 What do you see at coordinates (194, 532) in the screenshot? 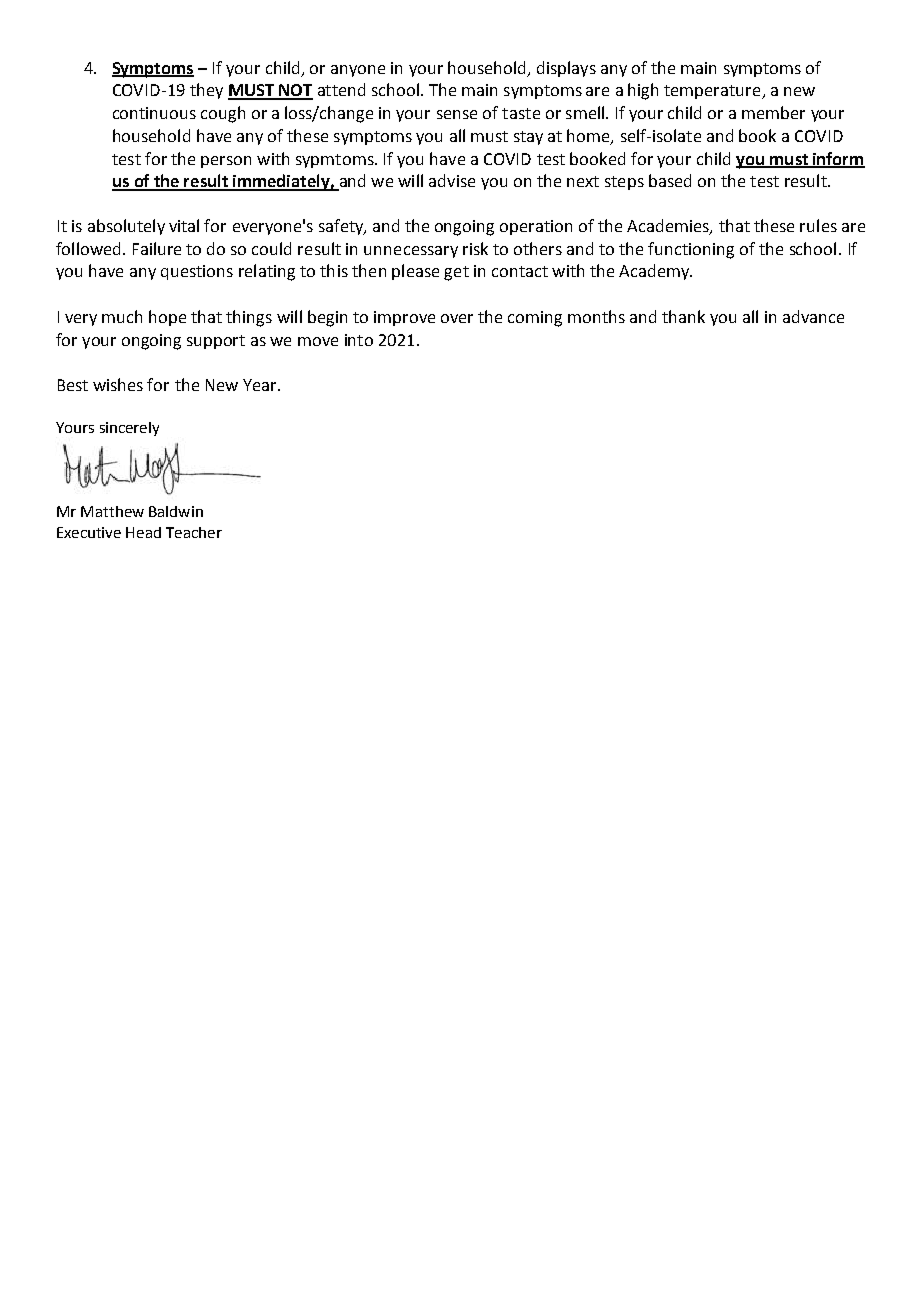
I see `Teacher` at bounding box center [194, 532].
